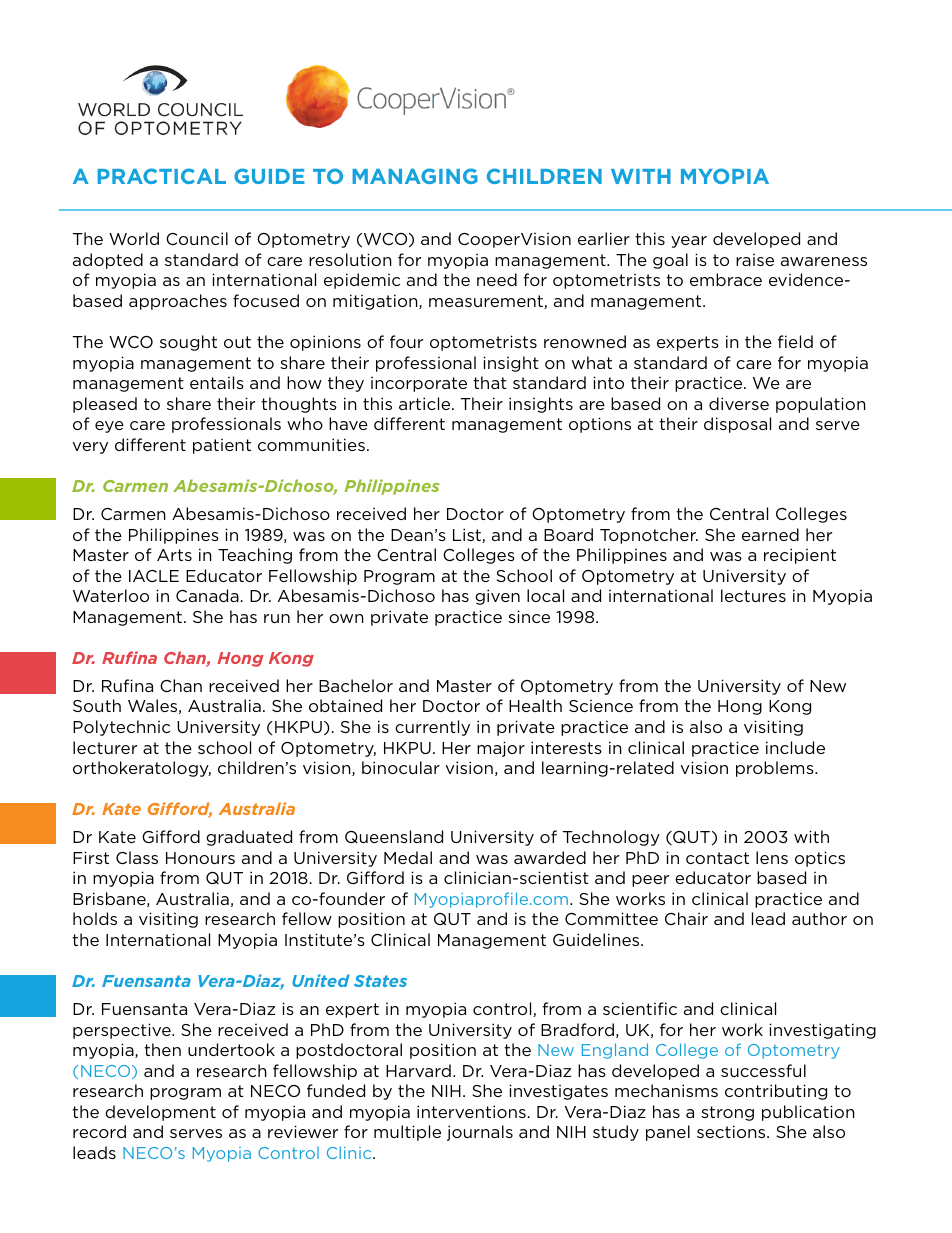 The height and width of the screenshot is (1233, 952). What do you see at coordinates (160, 1113) in the screenshot?
I see `development` at bounding box center [160, 1113].
